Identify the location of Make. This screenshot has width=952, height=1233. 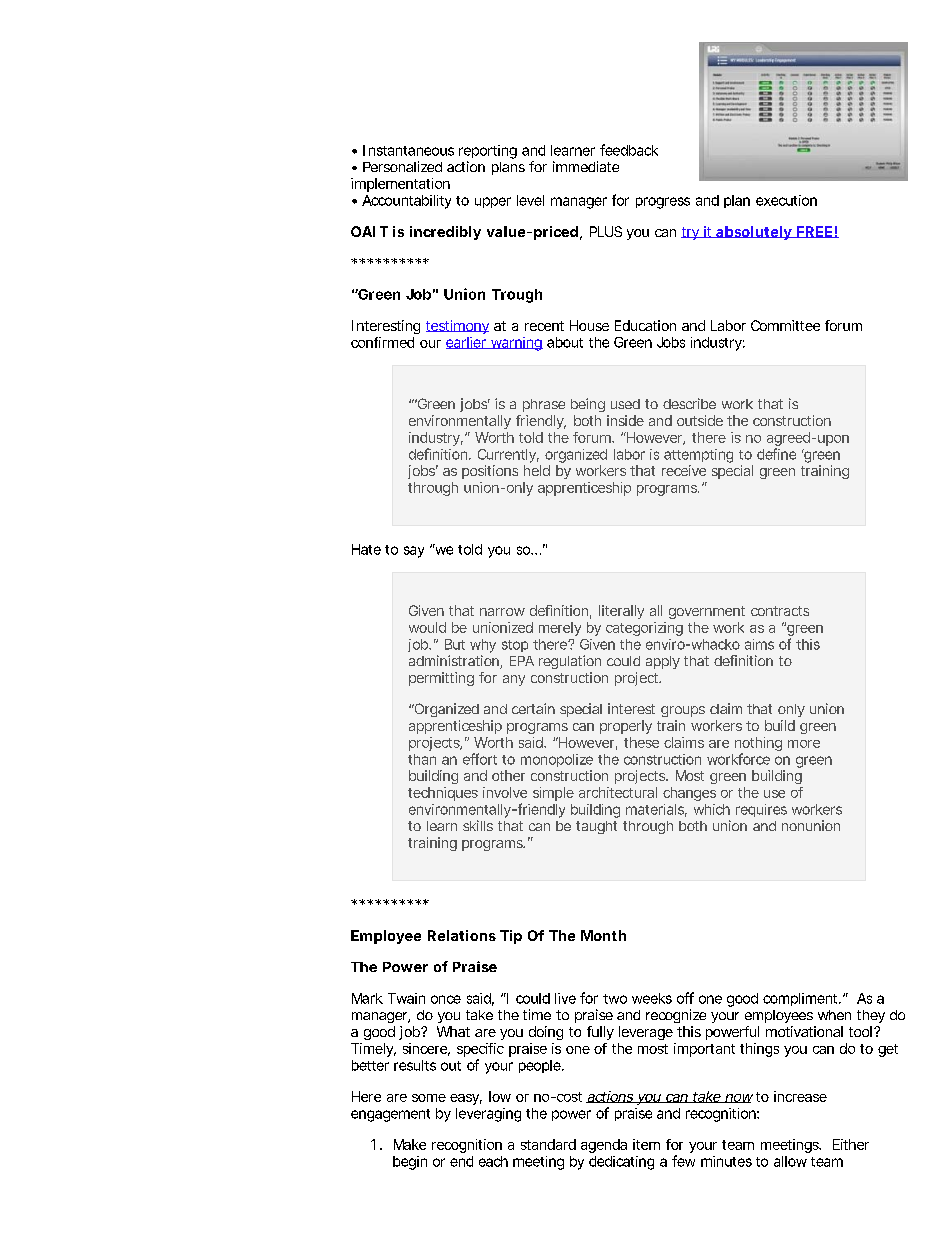
(410, 1144).
